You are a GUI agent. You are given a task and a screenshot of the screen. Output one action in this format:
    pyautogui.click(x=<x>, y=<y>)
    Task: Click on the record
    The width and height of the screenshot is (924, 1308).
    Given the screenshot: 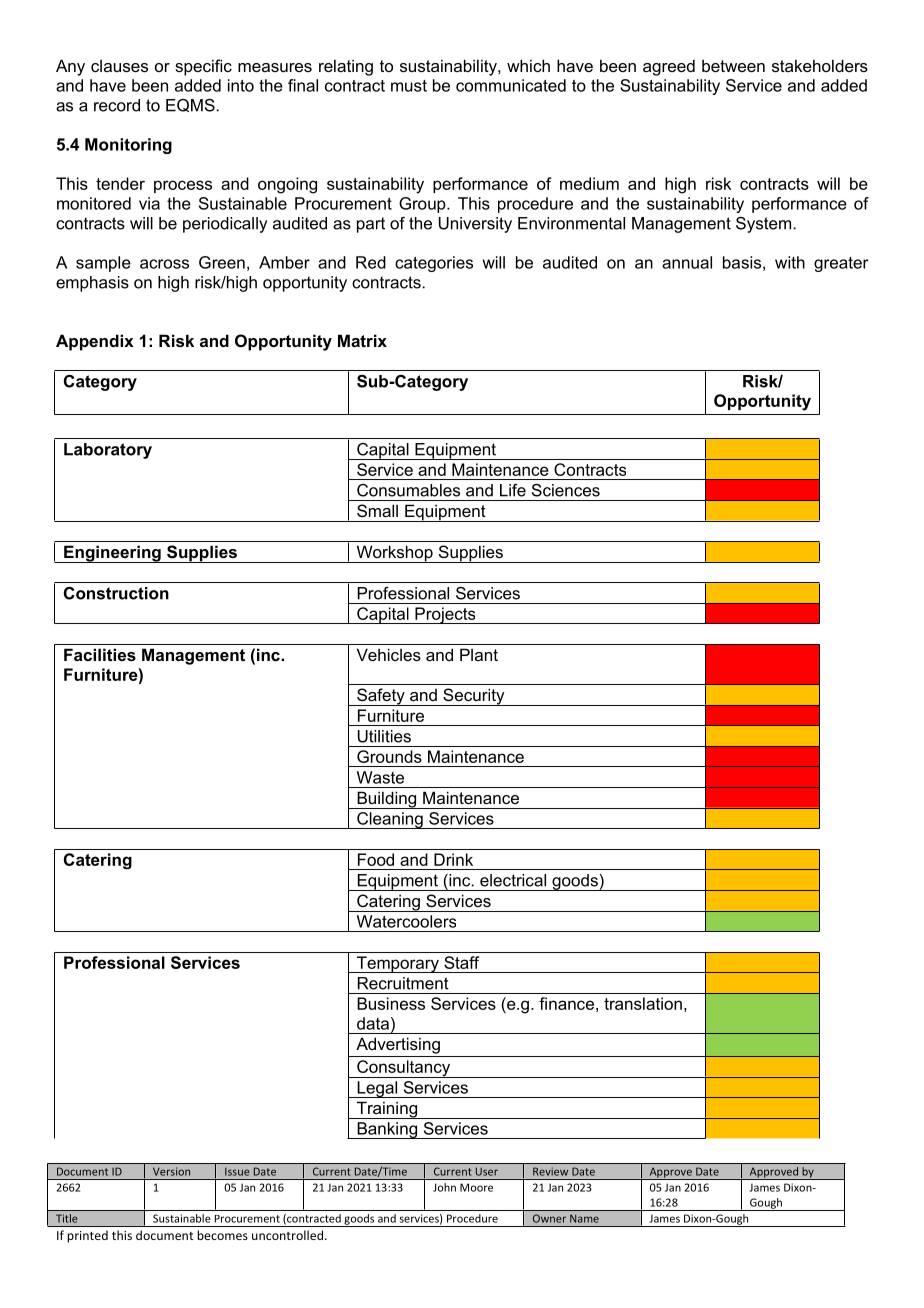 What is the action you would take?
    pyautogui.click(x=117, y=105)
